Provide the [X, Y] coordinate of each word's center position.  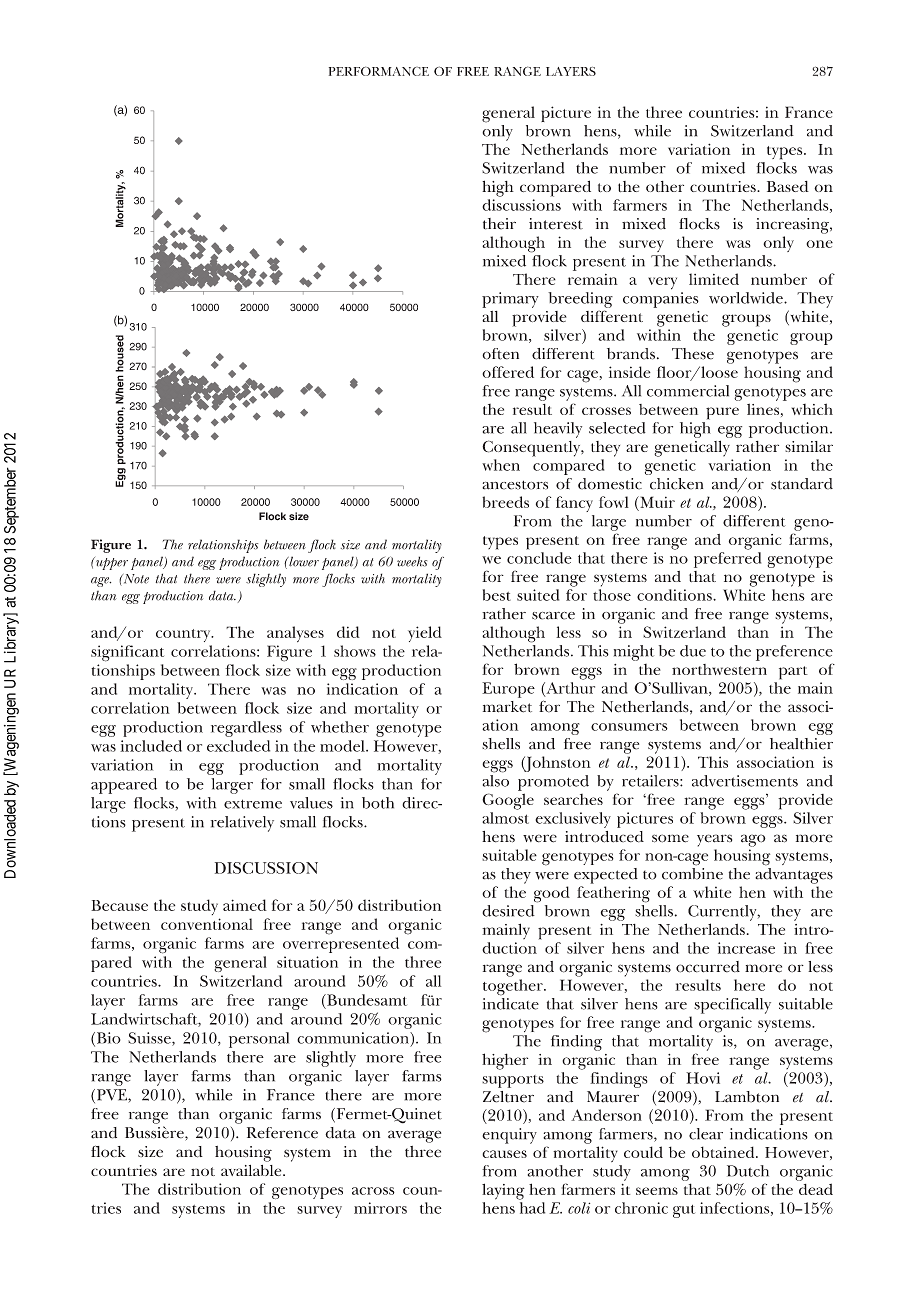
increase [746, 948]
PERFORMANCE [379, 71]
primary [510, 300]
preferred [727, 560]
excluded [238, 746]
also [496, 781]
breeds [505, 502]
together [514, 987]
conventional [207, 924]
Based [788, 186]
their [499, 224]
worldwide [747, 298]
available [252, 1170]
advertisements [745, 781]
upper [110, 563]
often [500, 354]
